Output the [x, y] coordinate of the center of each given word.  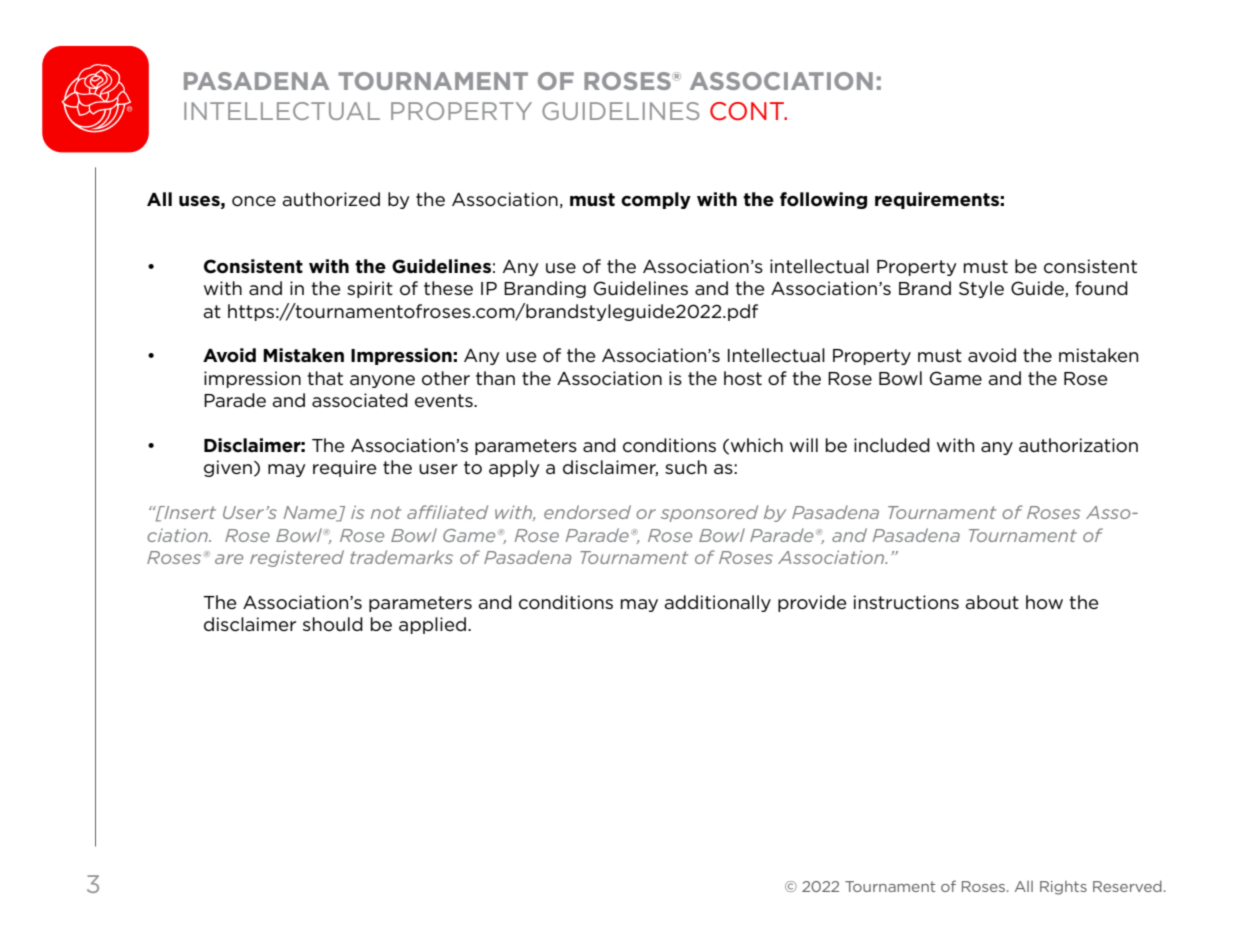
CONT [748, 111]
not [386, 512]
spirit [370, 289]
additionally [717, 603]
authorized [331, 199]
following [823, 200]
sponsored [709, 513]
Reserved [1127, 886]
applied [432, 625]
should [333, 624]
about [992, 602]
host [743, 378]
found [1101, 288]
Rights [1063, 888]
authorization [1078, 445]
